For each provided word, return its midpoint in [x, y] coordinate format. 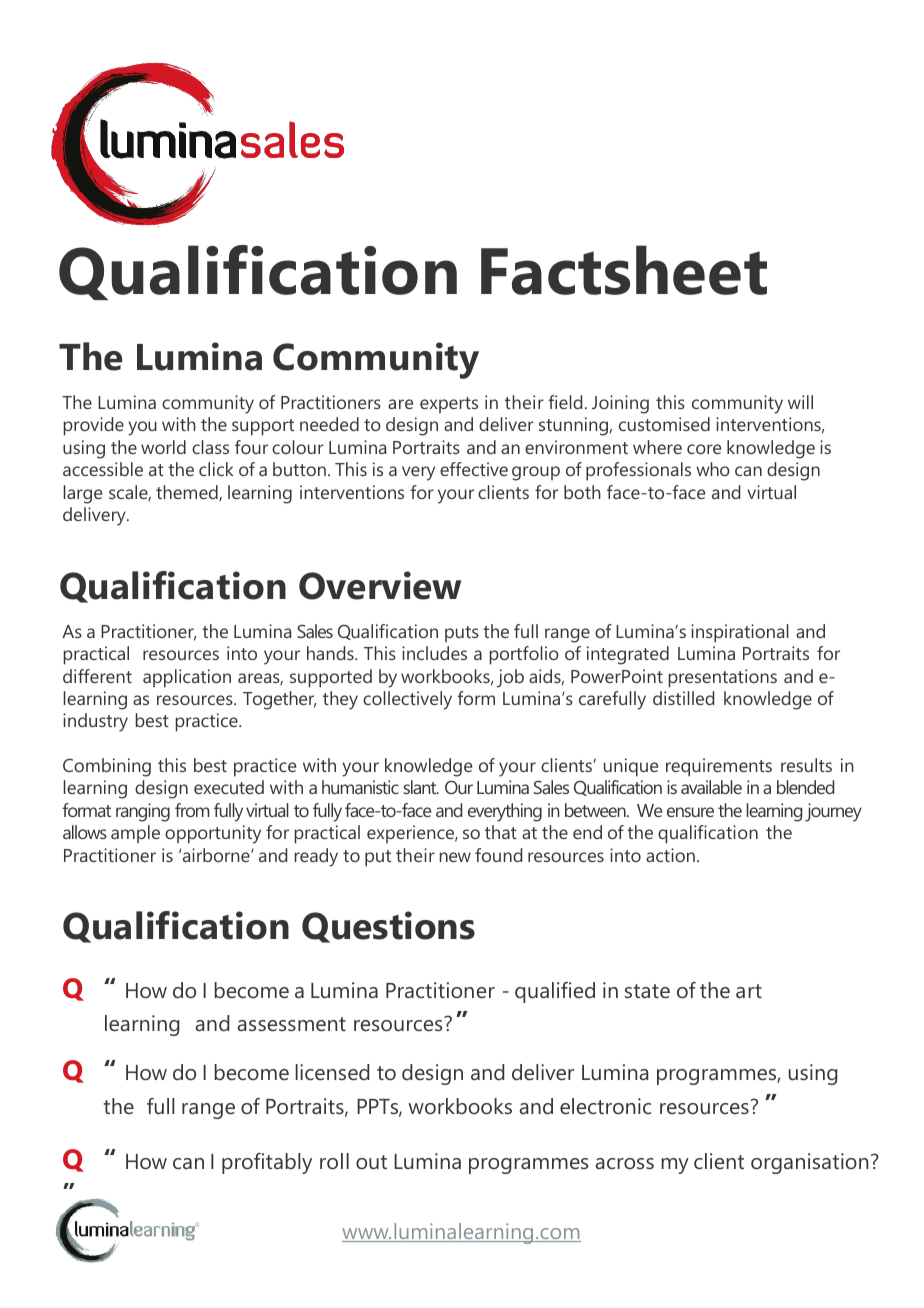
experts [449, 405]
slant [421, 787]
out [371, 1162]
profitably [267, 1163]
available [711, 787]
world [163, 447]
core [704, 449]
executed [229, 787]
